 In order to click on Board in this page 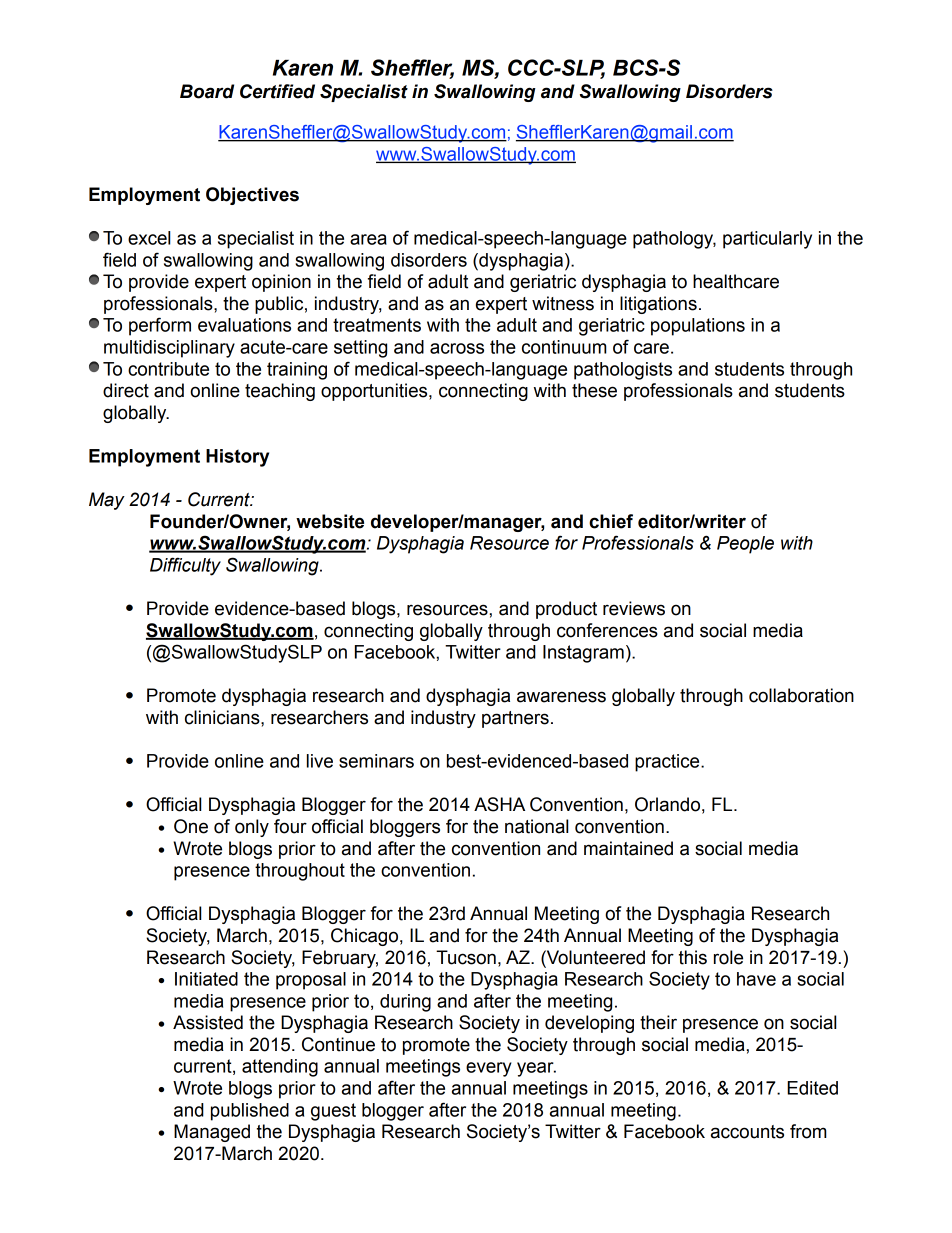, I will do `click(207, 91)`.
